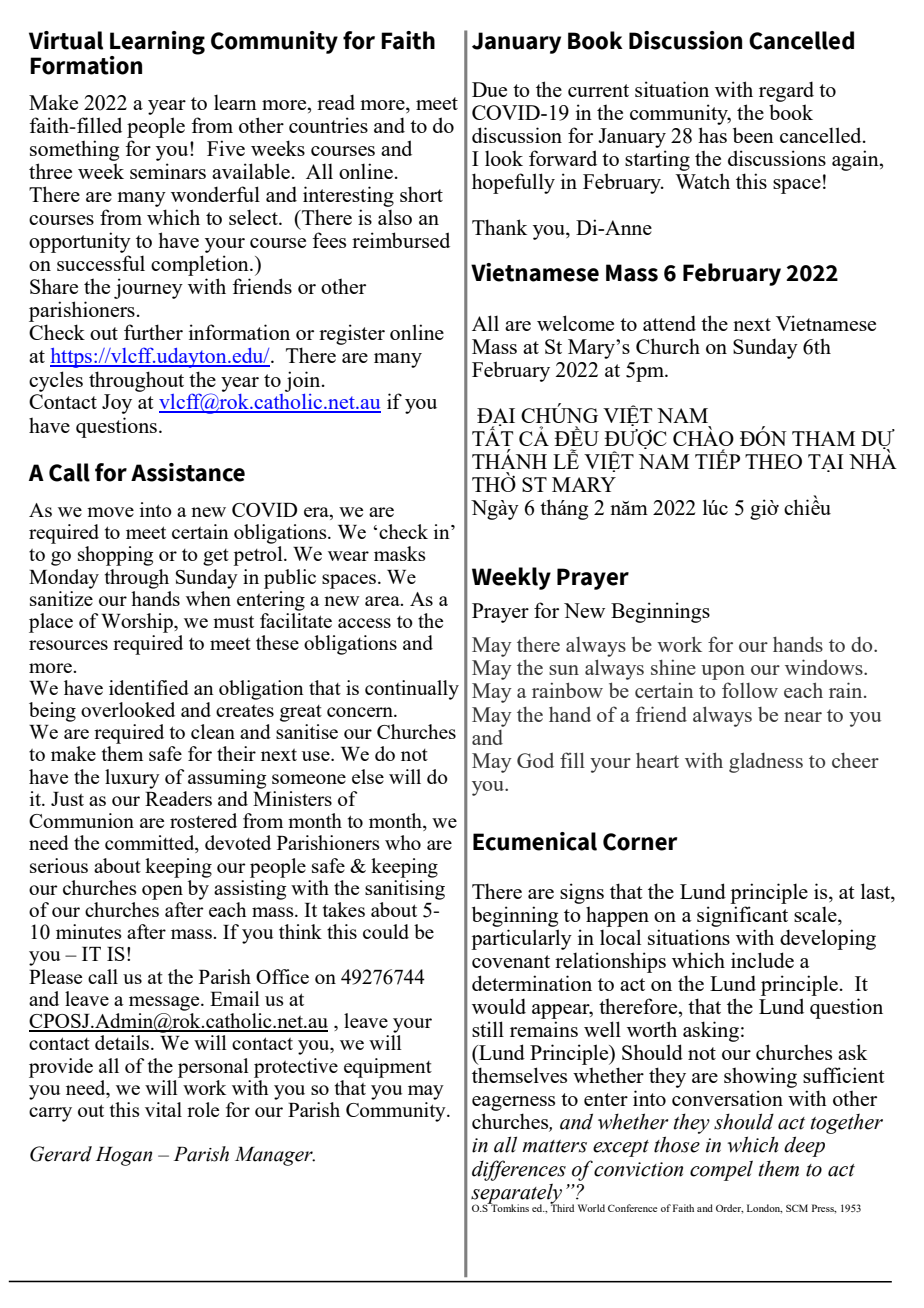 This image has height=1308, width=924. I want to click on Virtual, so click(66, 40).
